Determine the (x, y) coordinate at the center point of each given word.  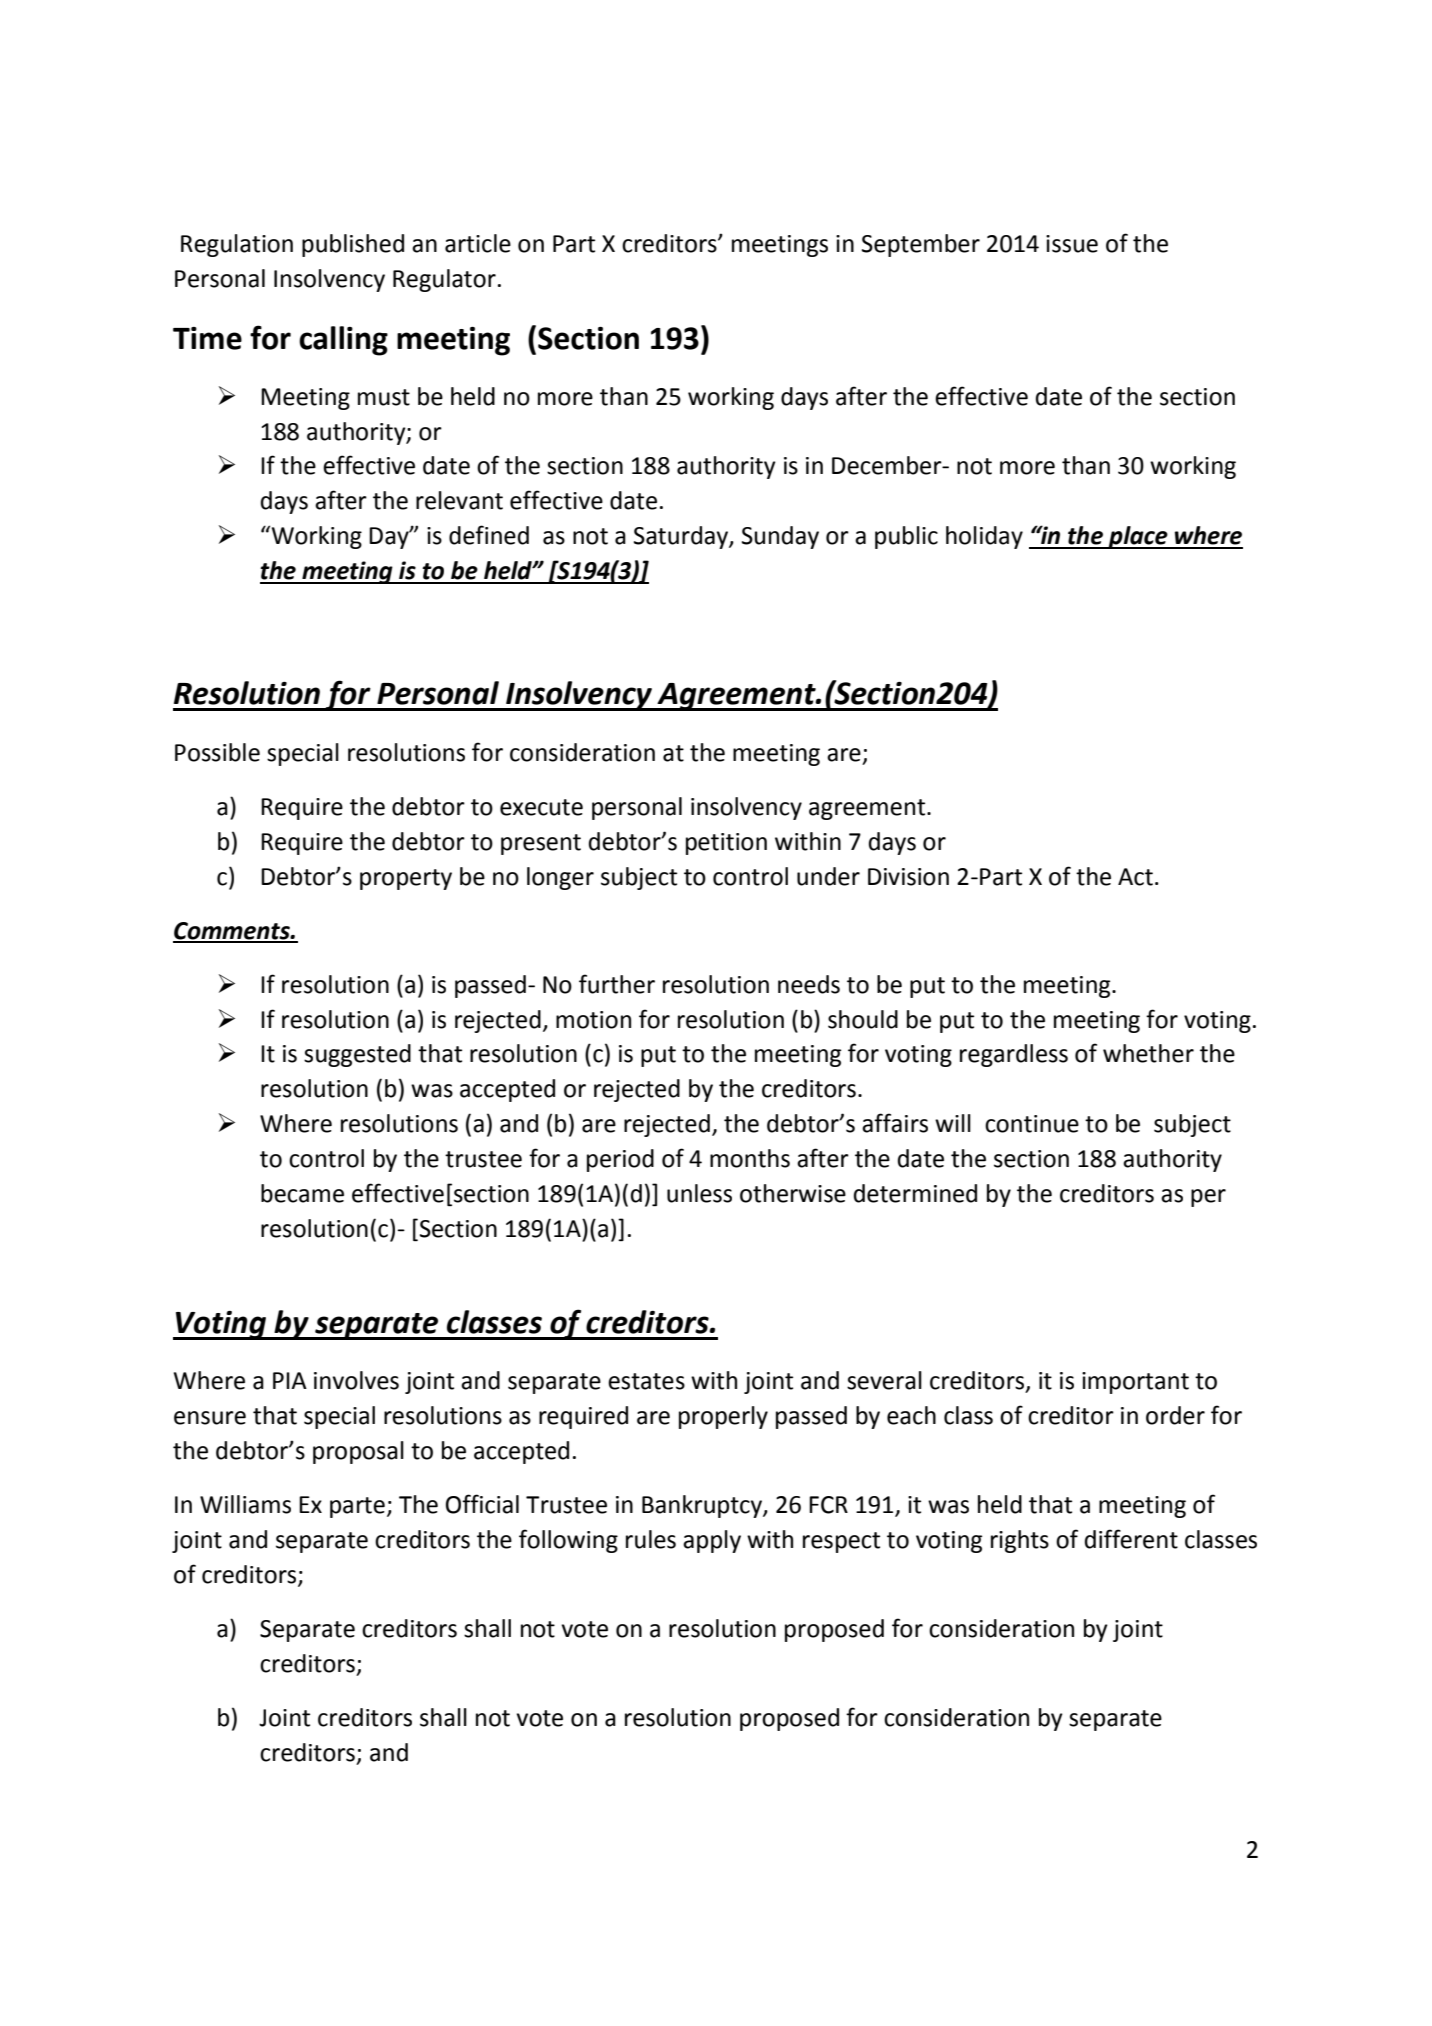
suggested (357, 1055)
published (353, 245)
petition (726, 844)
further (617, 984)
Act (1135, 877)
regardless (1014, 1055)
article (478, 243)
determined (915, 1193)
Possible (217, 752)
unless (699, 1193)
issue (1072, 244)
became (302, 1193)
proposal (358, 1452)
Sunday (780, 537)
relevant (459, 500)
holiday (984, 537)
